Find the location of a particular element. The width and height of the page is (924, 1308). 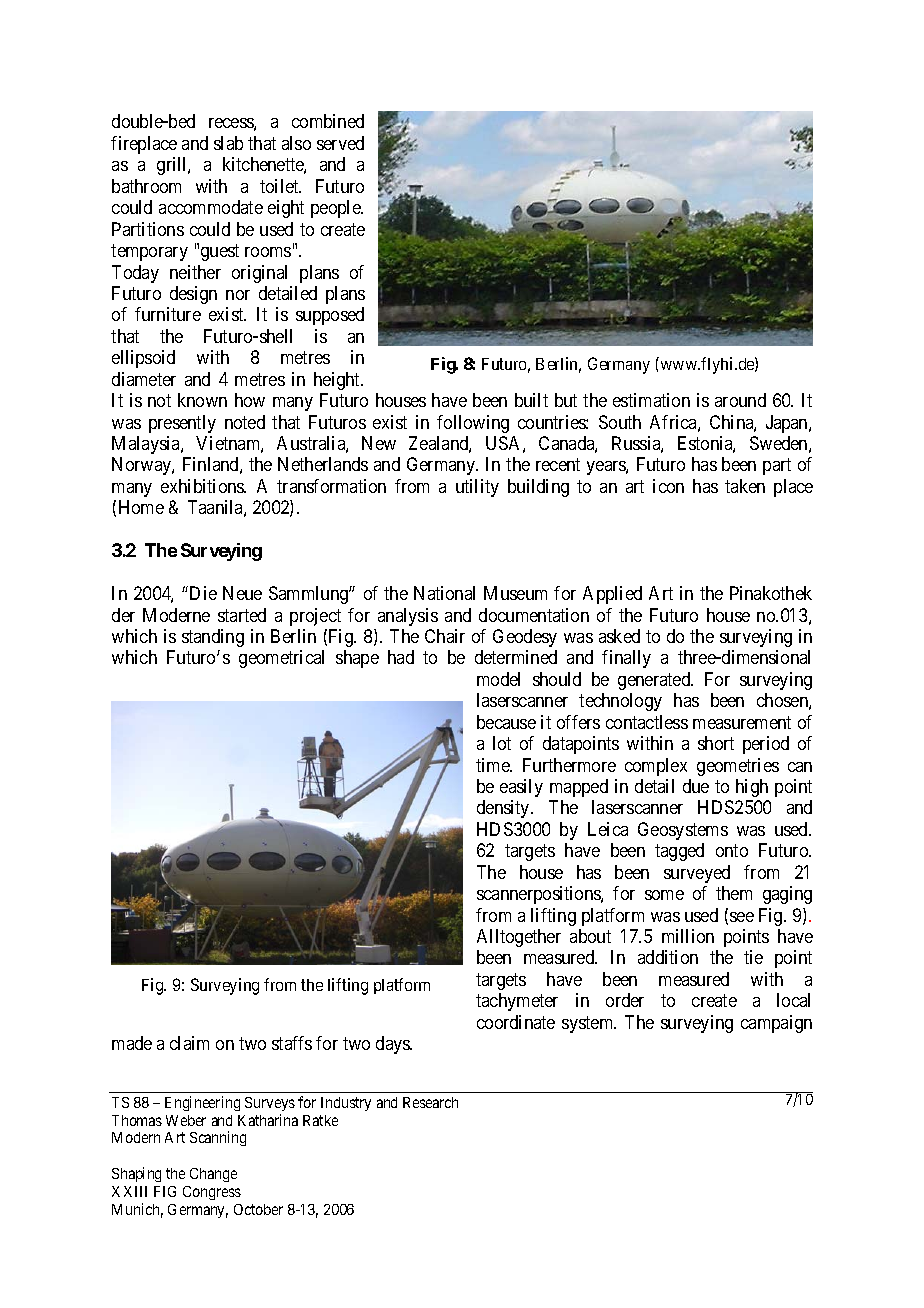

slab is located at coordinates (228, 143).
